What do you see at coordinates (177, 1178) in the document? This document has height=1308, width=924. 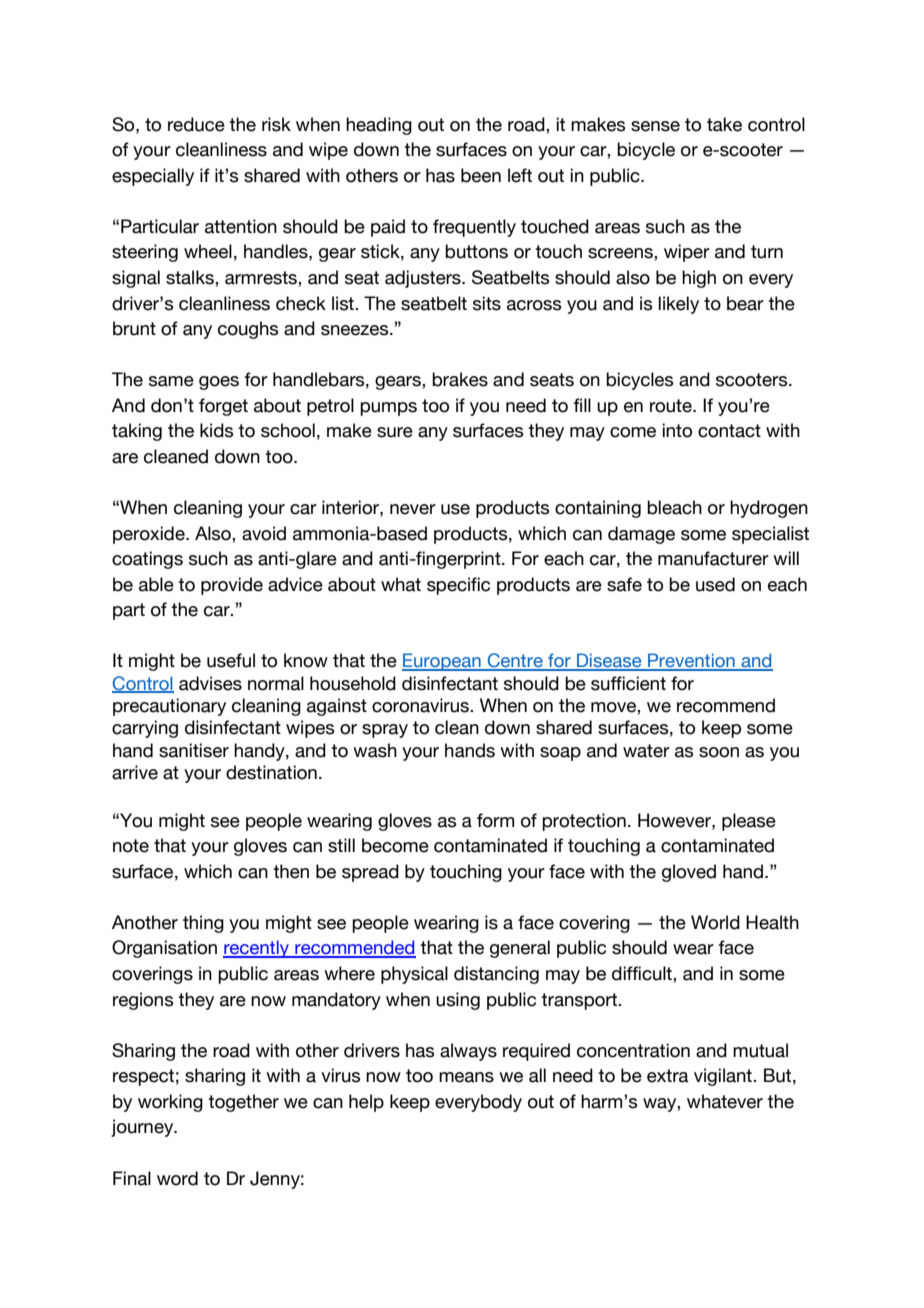 I see `word` at bounding box center [177, 1178].
